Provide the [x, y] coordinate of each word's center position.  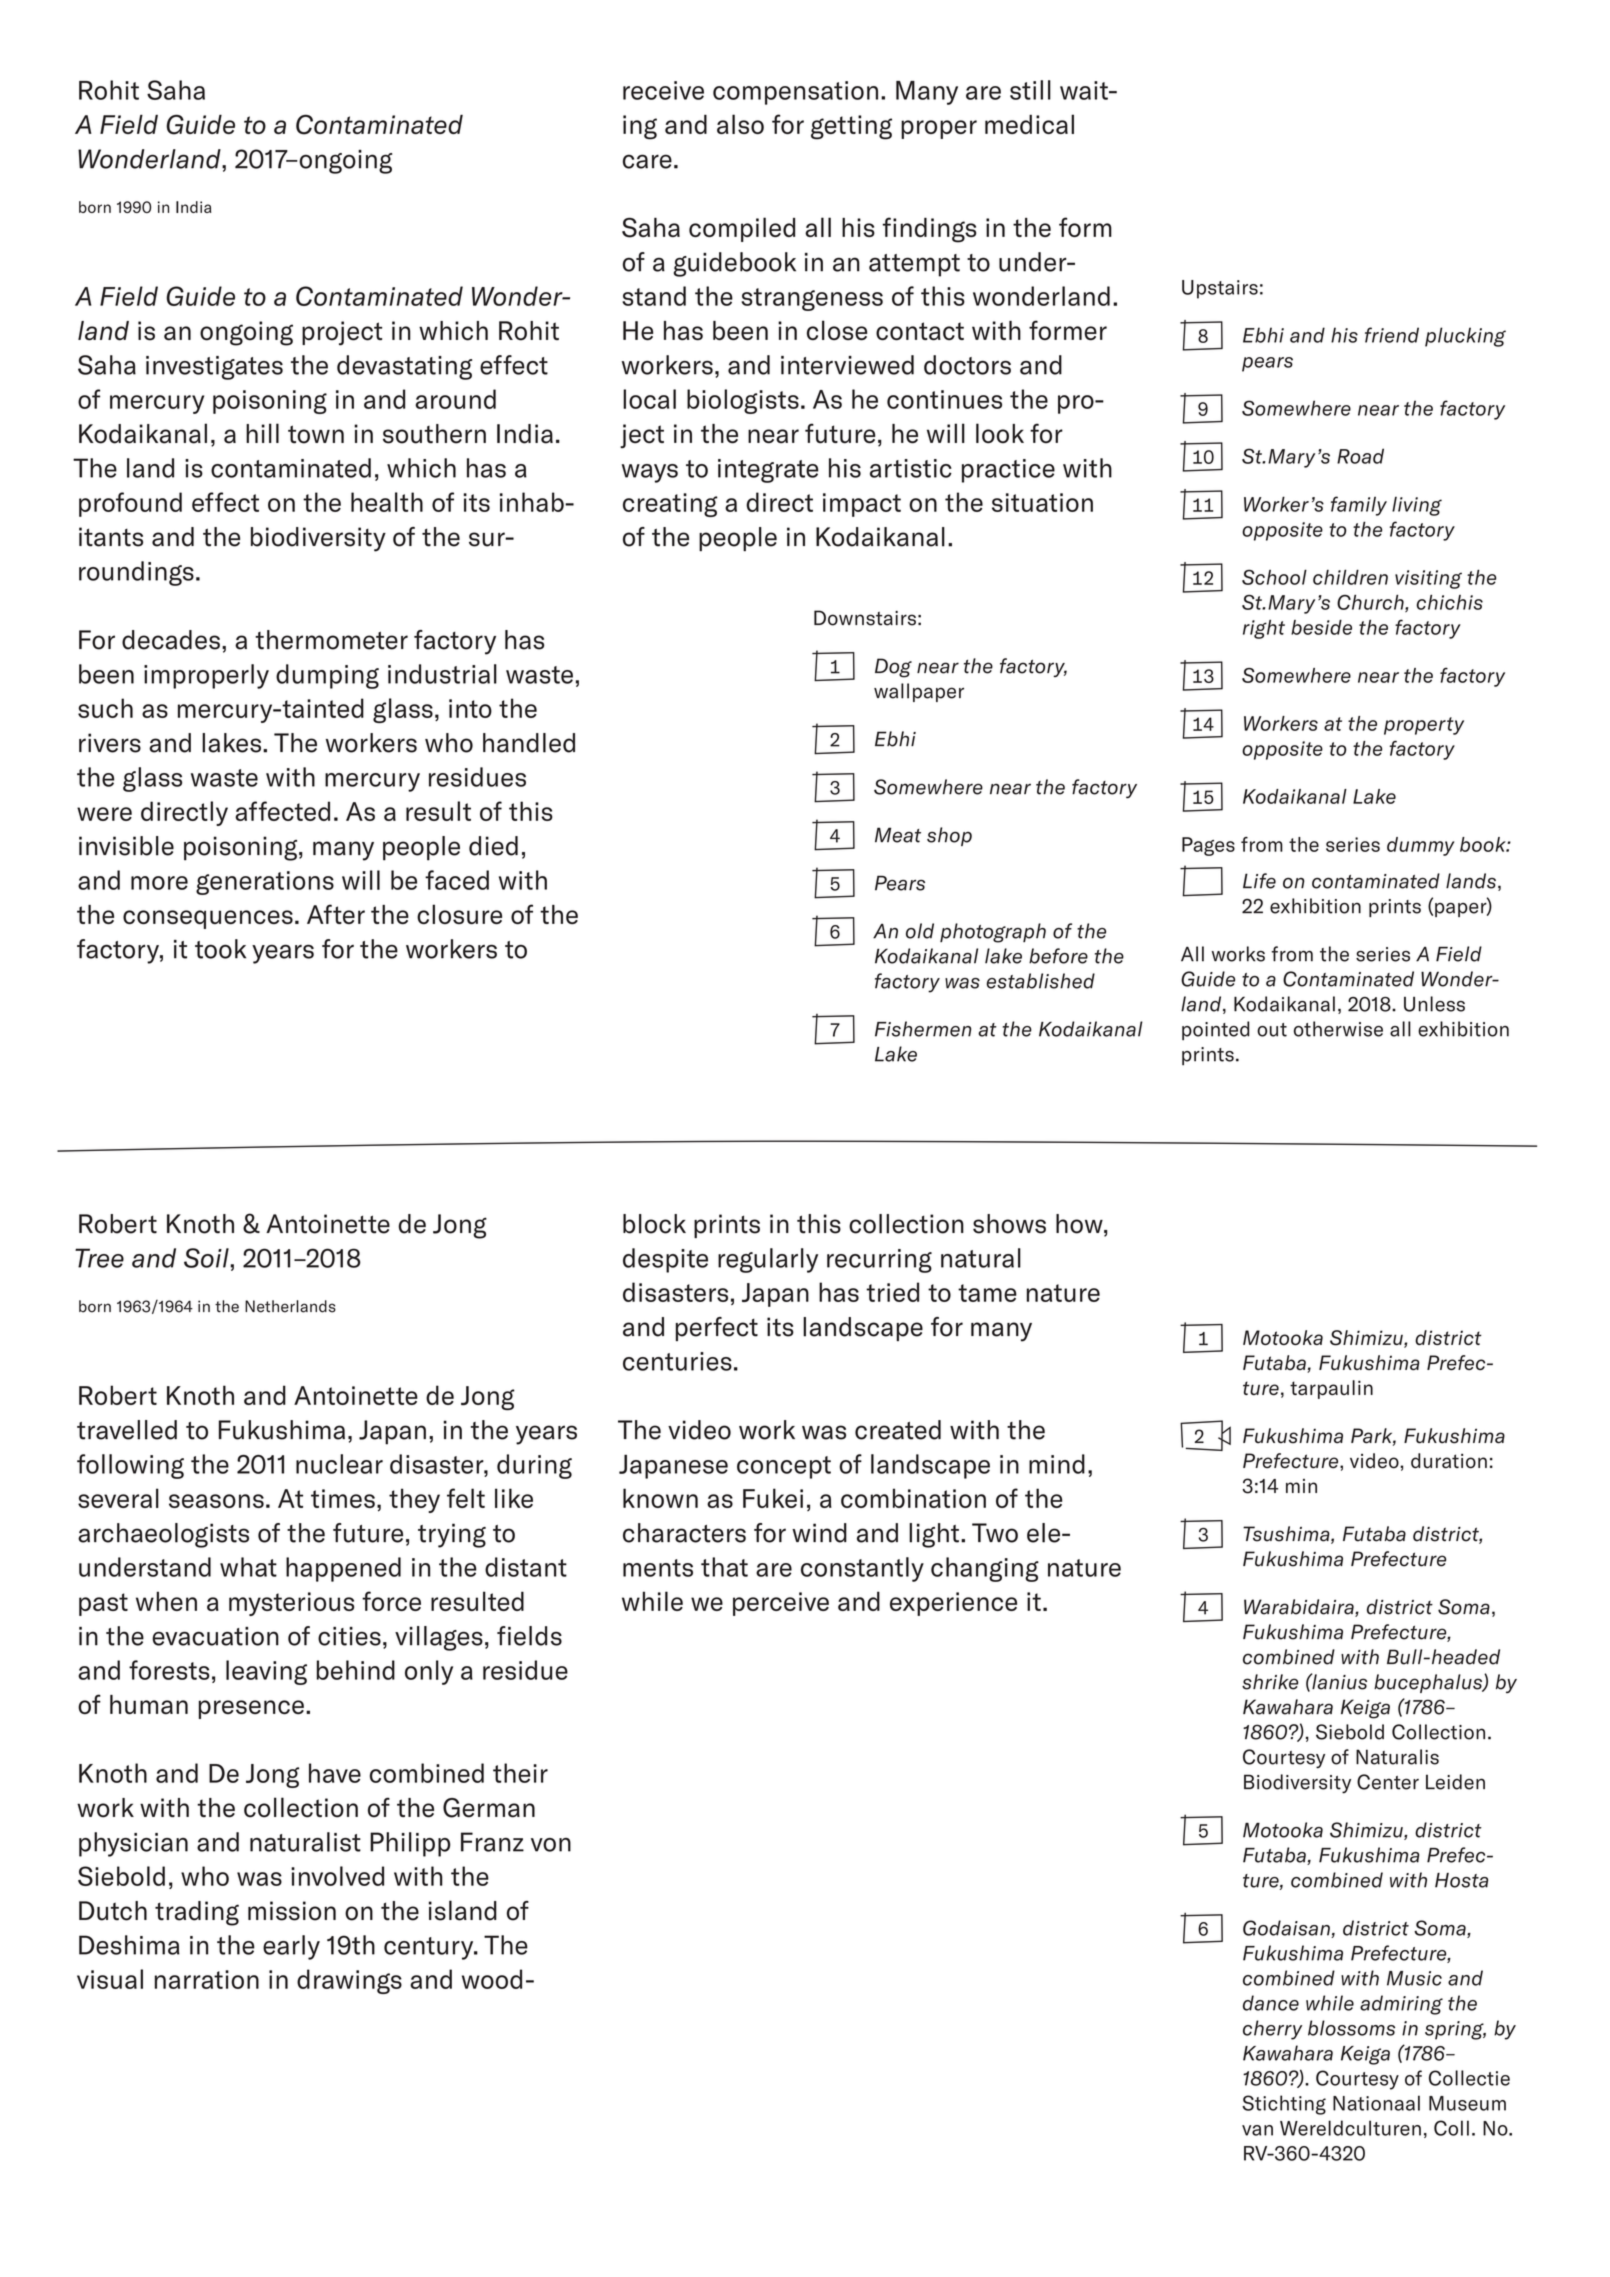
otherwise [1338, 1029]
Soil [207, 1258]
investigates [214, 368]
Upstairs [1220, 289]
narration [207, 1979]
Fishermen [923, 1029]
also [740, 124]
